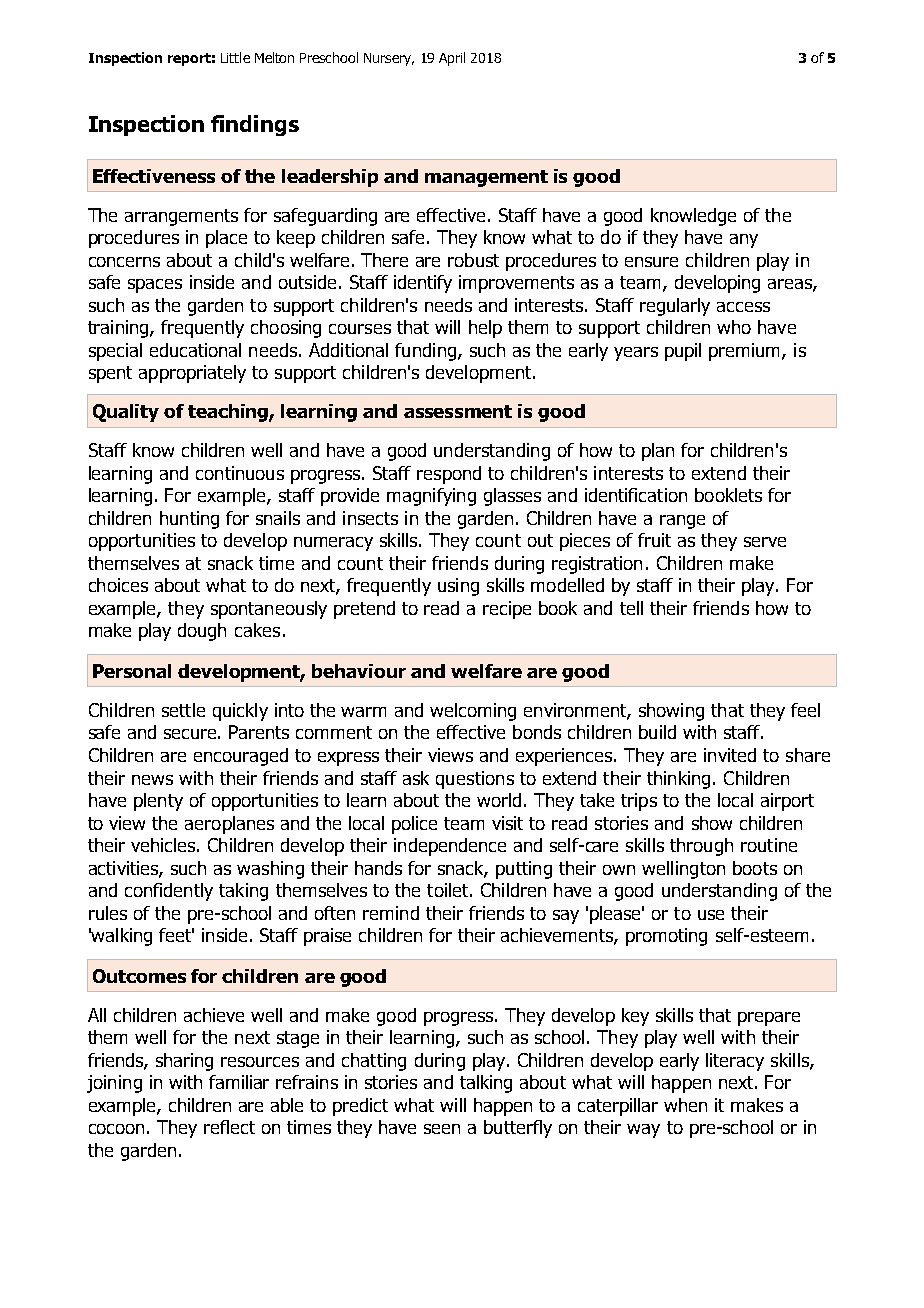 The image size is (924, 1308). I want to click on talking, so click(486, 1084).
